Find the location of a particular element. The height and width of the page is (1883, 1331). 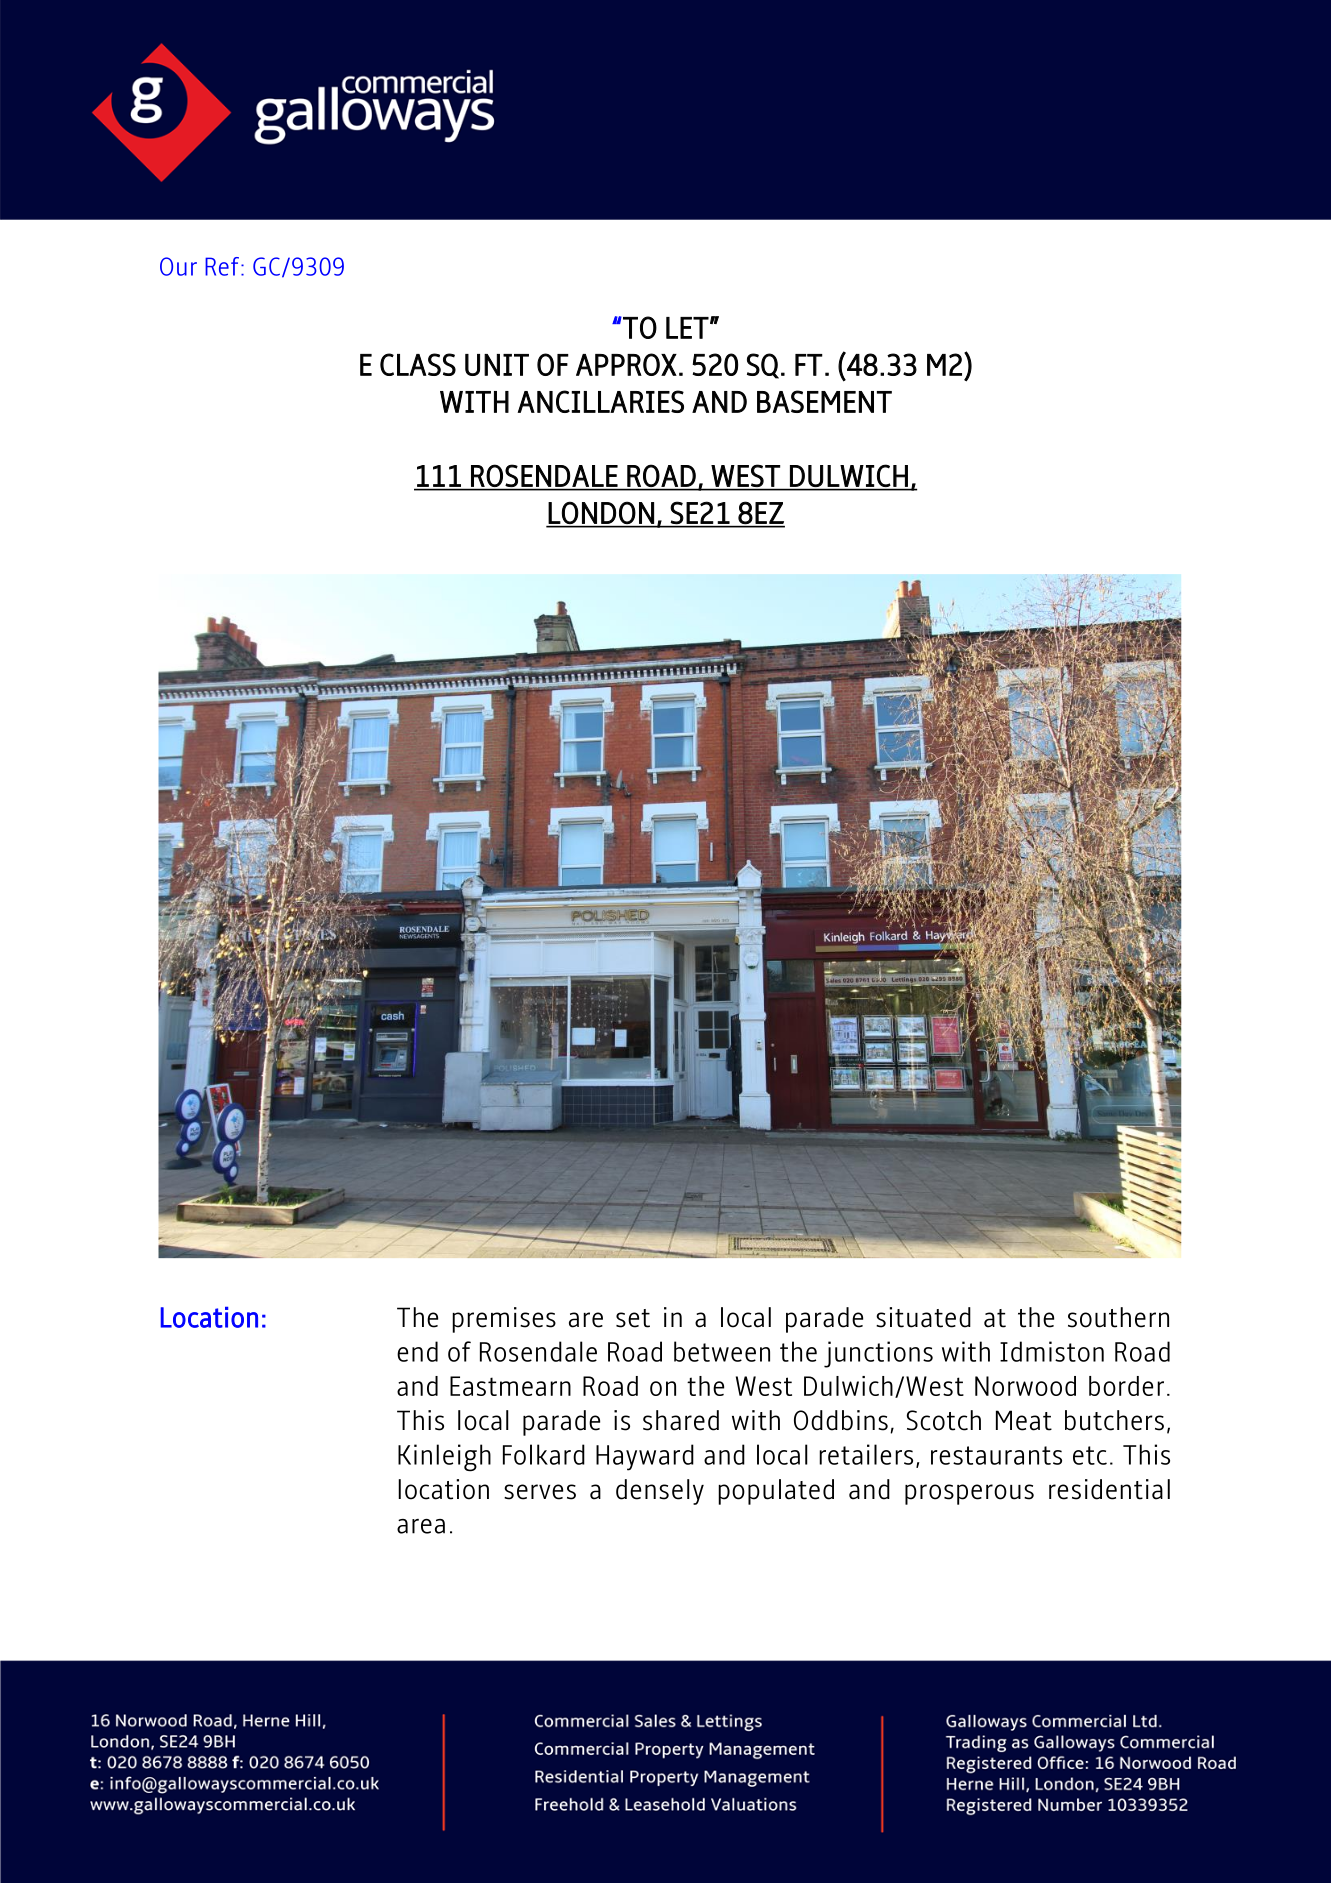

situated is located at coordinates (923, 1317).
